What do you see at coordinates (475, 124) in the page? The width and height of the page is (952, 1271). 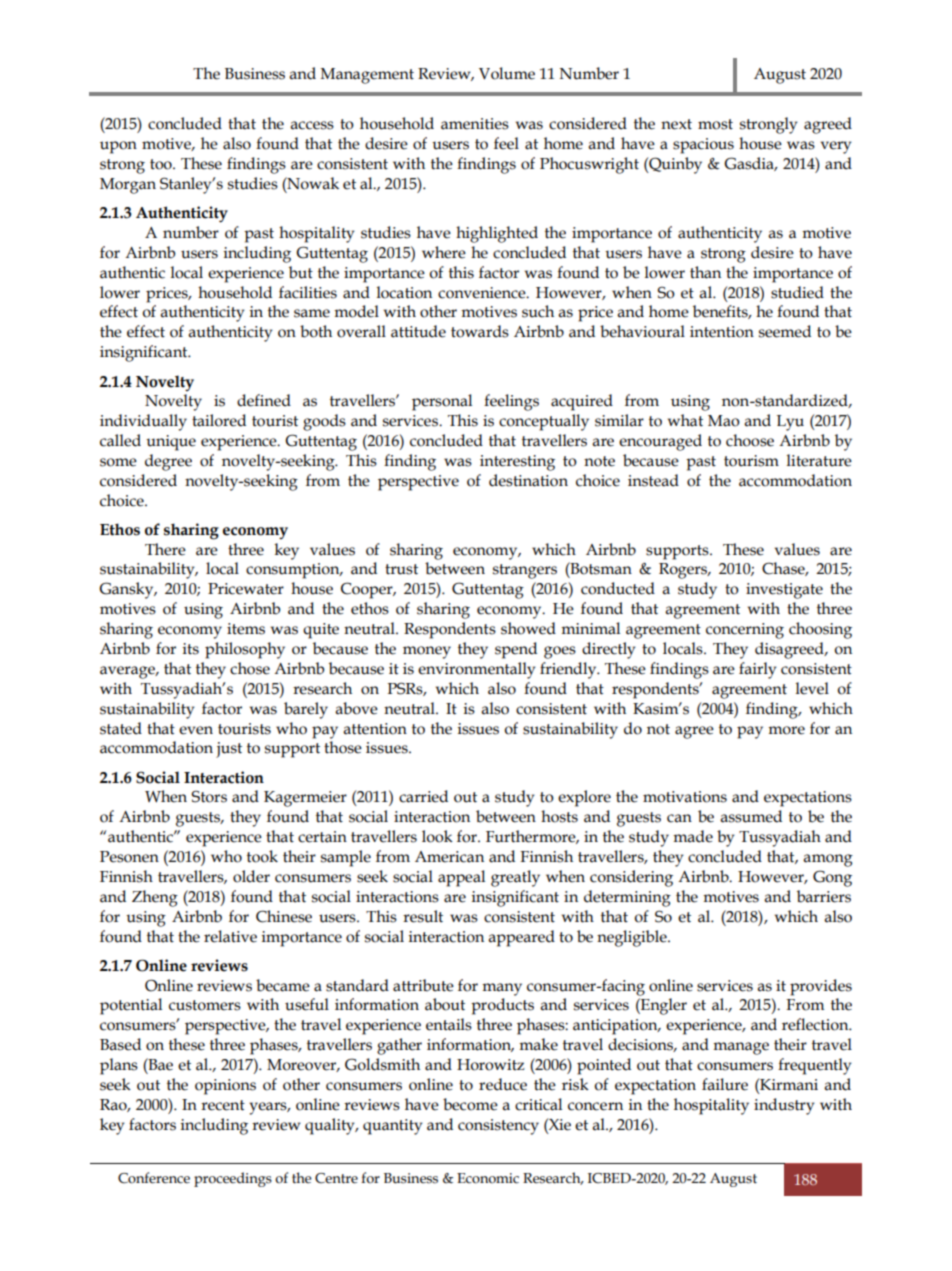 I see `amenities` at bounding box center [475, 124].
